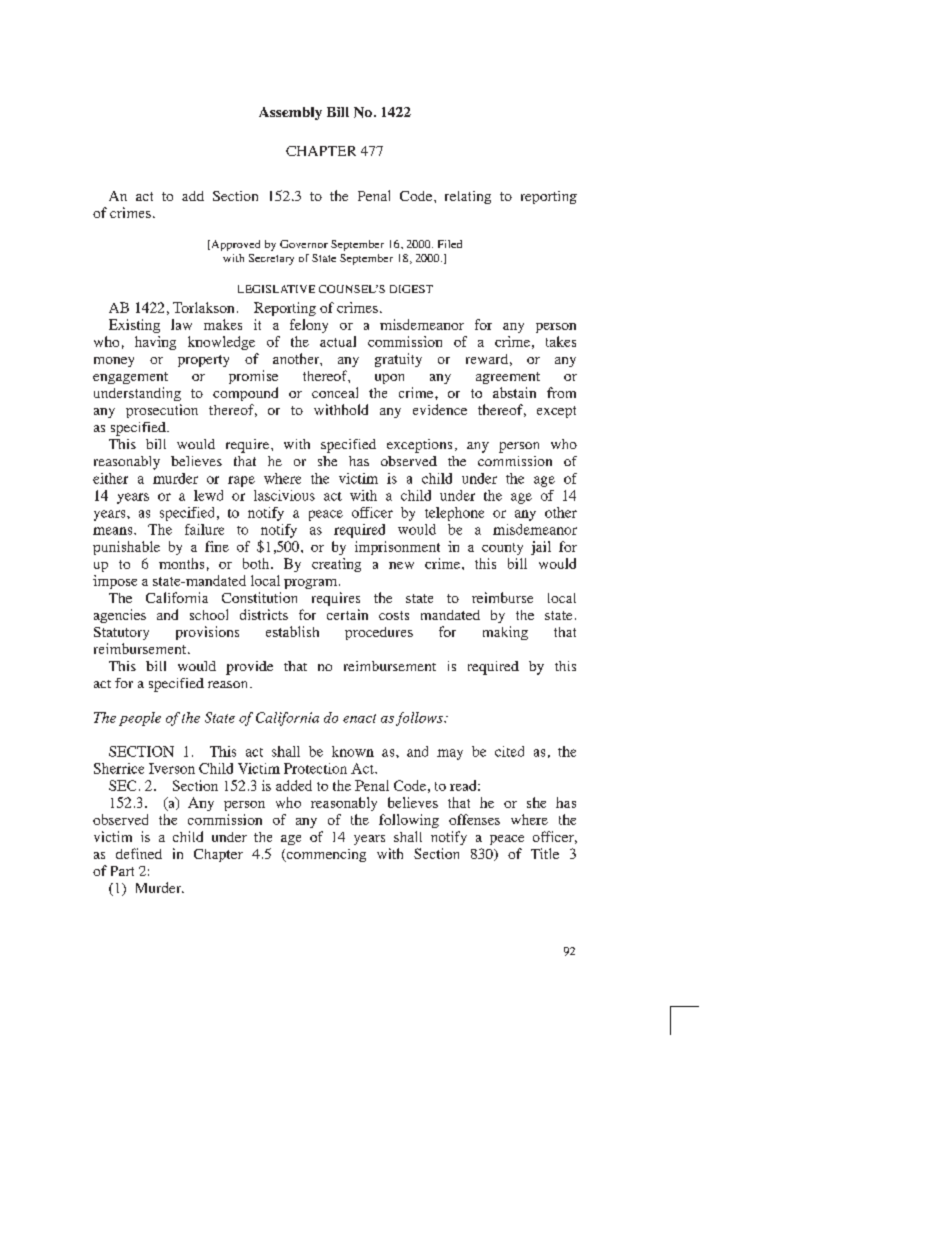 The width and height of the screenshot is (952, 1233). Describe the element at coordinates (209, 614) in the screenshot. I see `school` at that location.
